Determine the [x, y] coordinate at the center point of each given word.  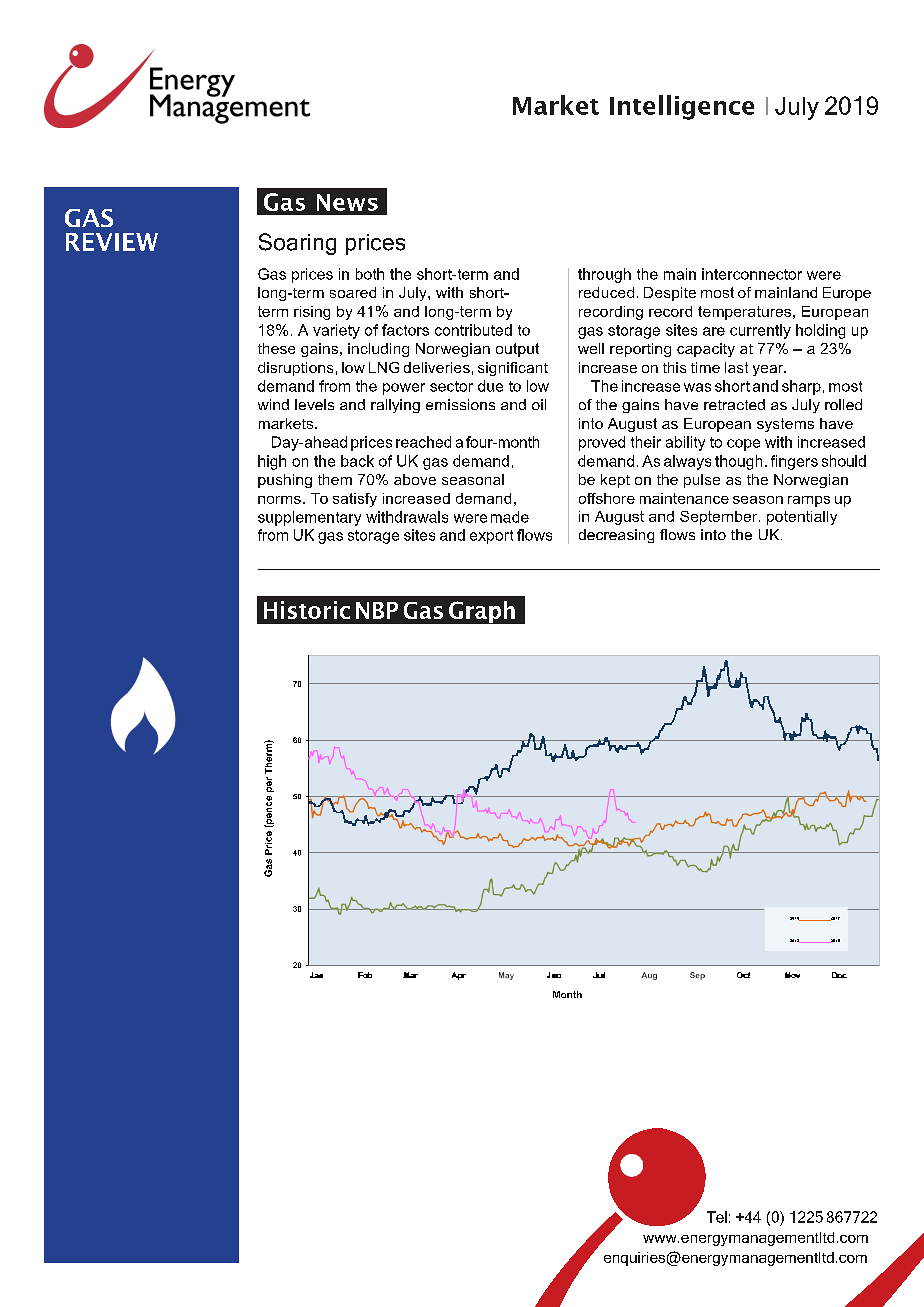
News [347, 202]
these [276, 348]
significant [513, 369]
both [370, 274]
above [415, 479]
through [604, 275]
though [738, 462]
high [272, 462]
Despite [670, 294]
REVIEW [112, 242]
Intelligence [682, 107]
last [736, 367]
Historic [307, 610]
